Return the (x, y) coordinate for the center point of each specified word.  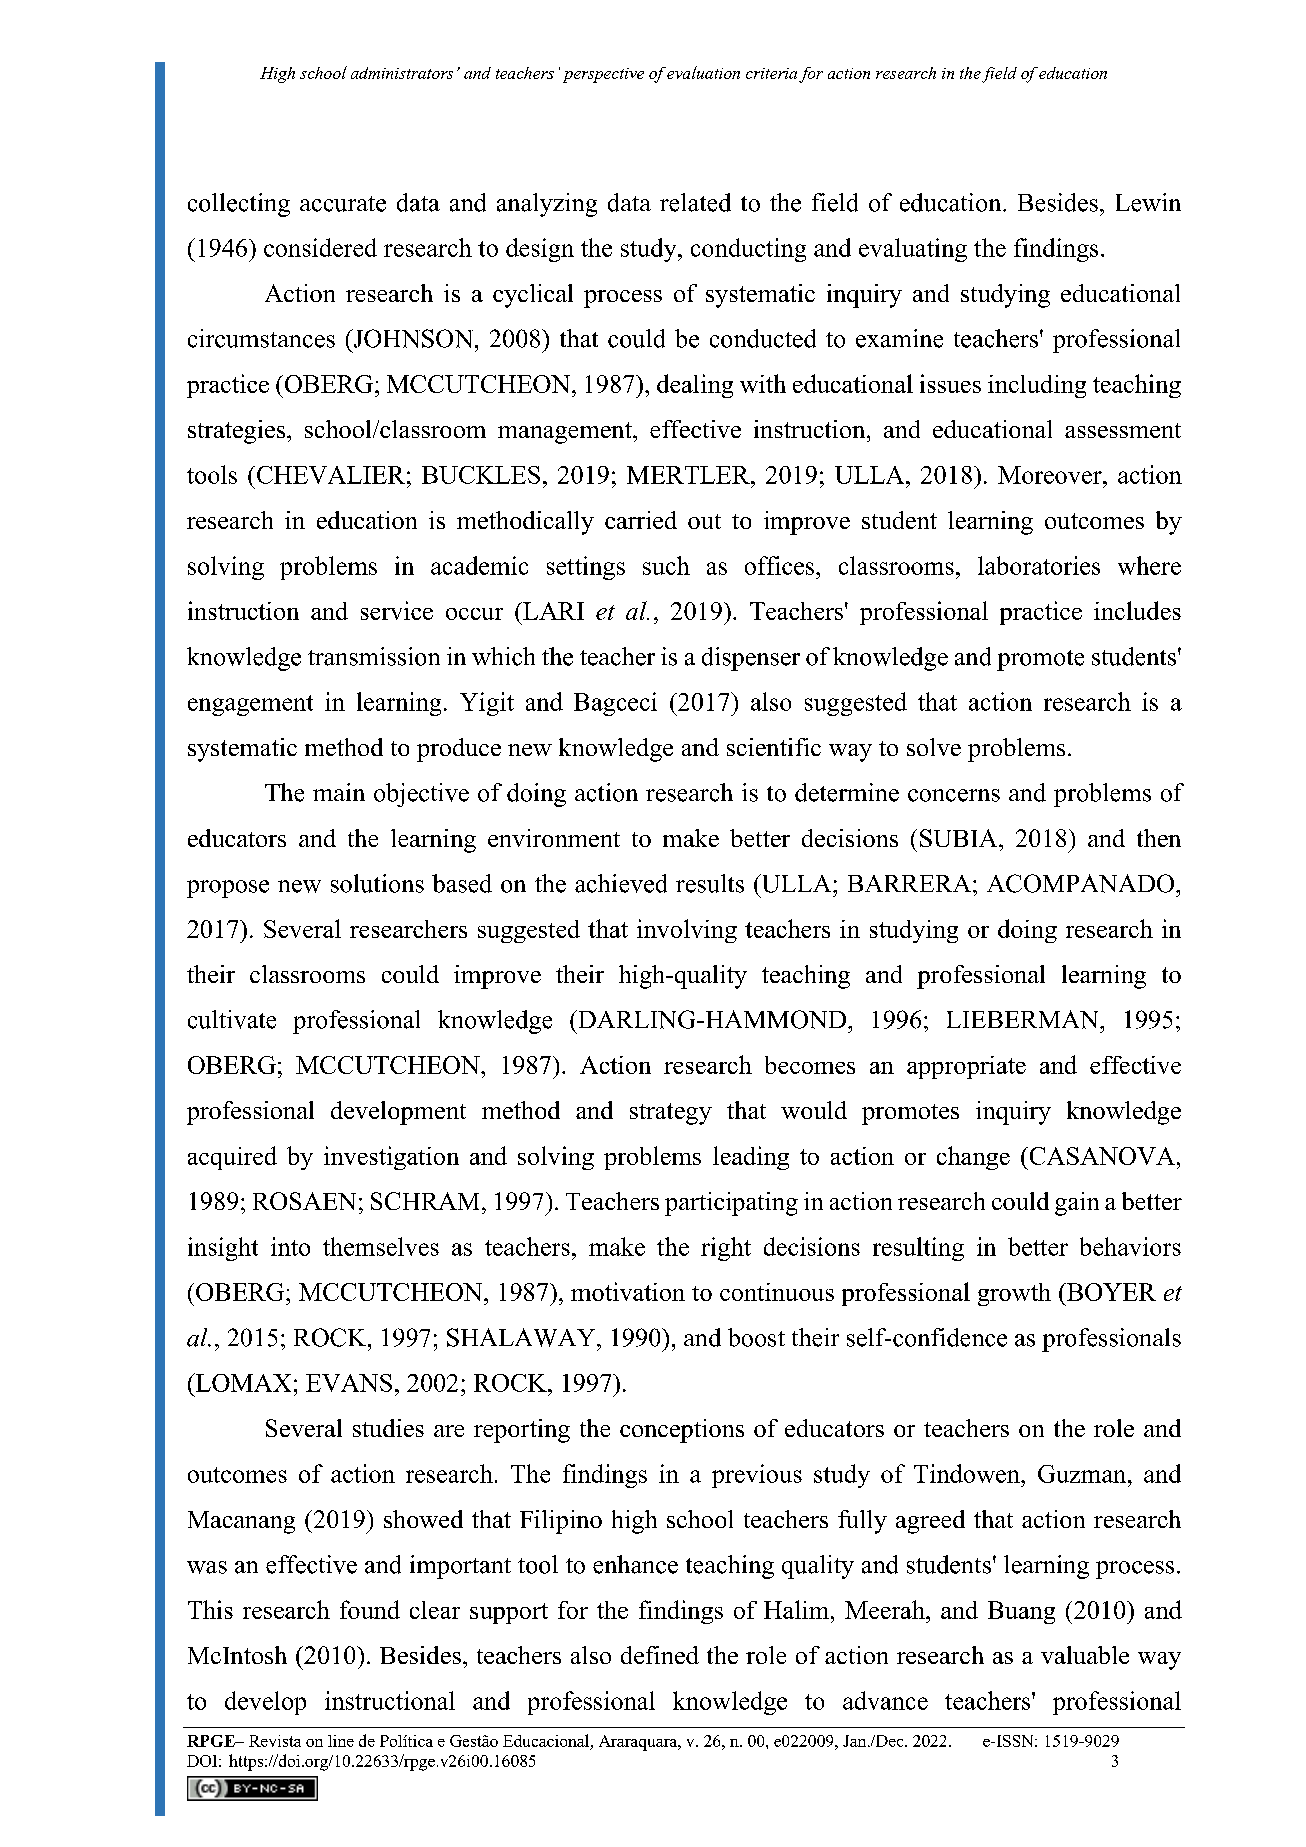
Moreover (1051, 475)
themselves (381, 1246)
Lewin (1148, 202)
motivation (628, 1291)
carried (641, 520)
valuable (1085, 1655)
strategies (236, 432)
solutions (377, 883)
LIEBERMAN (1024, 1019)
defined (660, 1655)
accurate (343, 204)
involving (687, 931)
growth (1014, 1294)
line (341, 1741)
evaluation (703, 72)
